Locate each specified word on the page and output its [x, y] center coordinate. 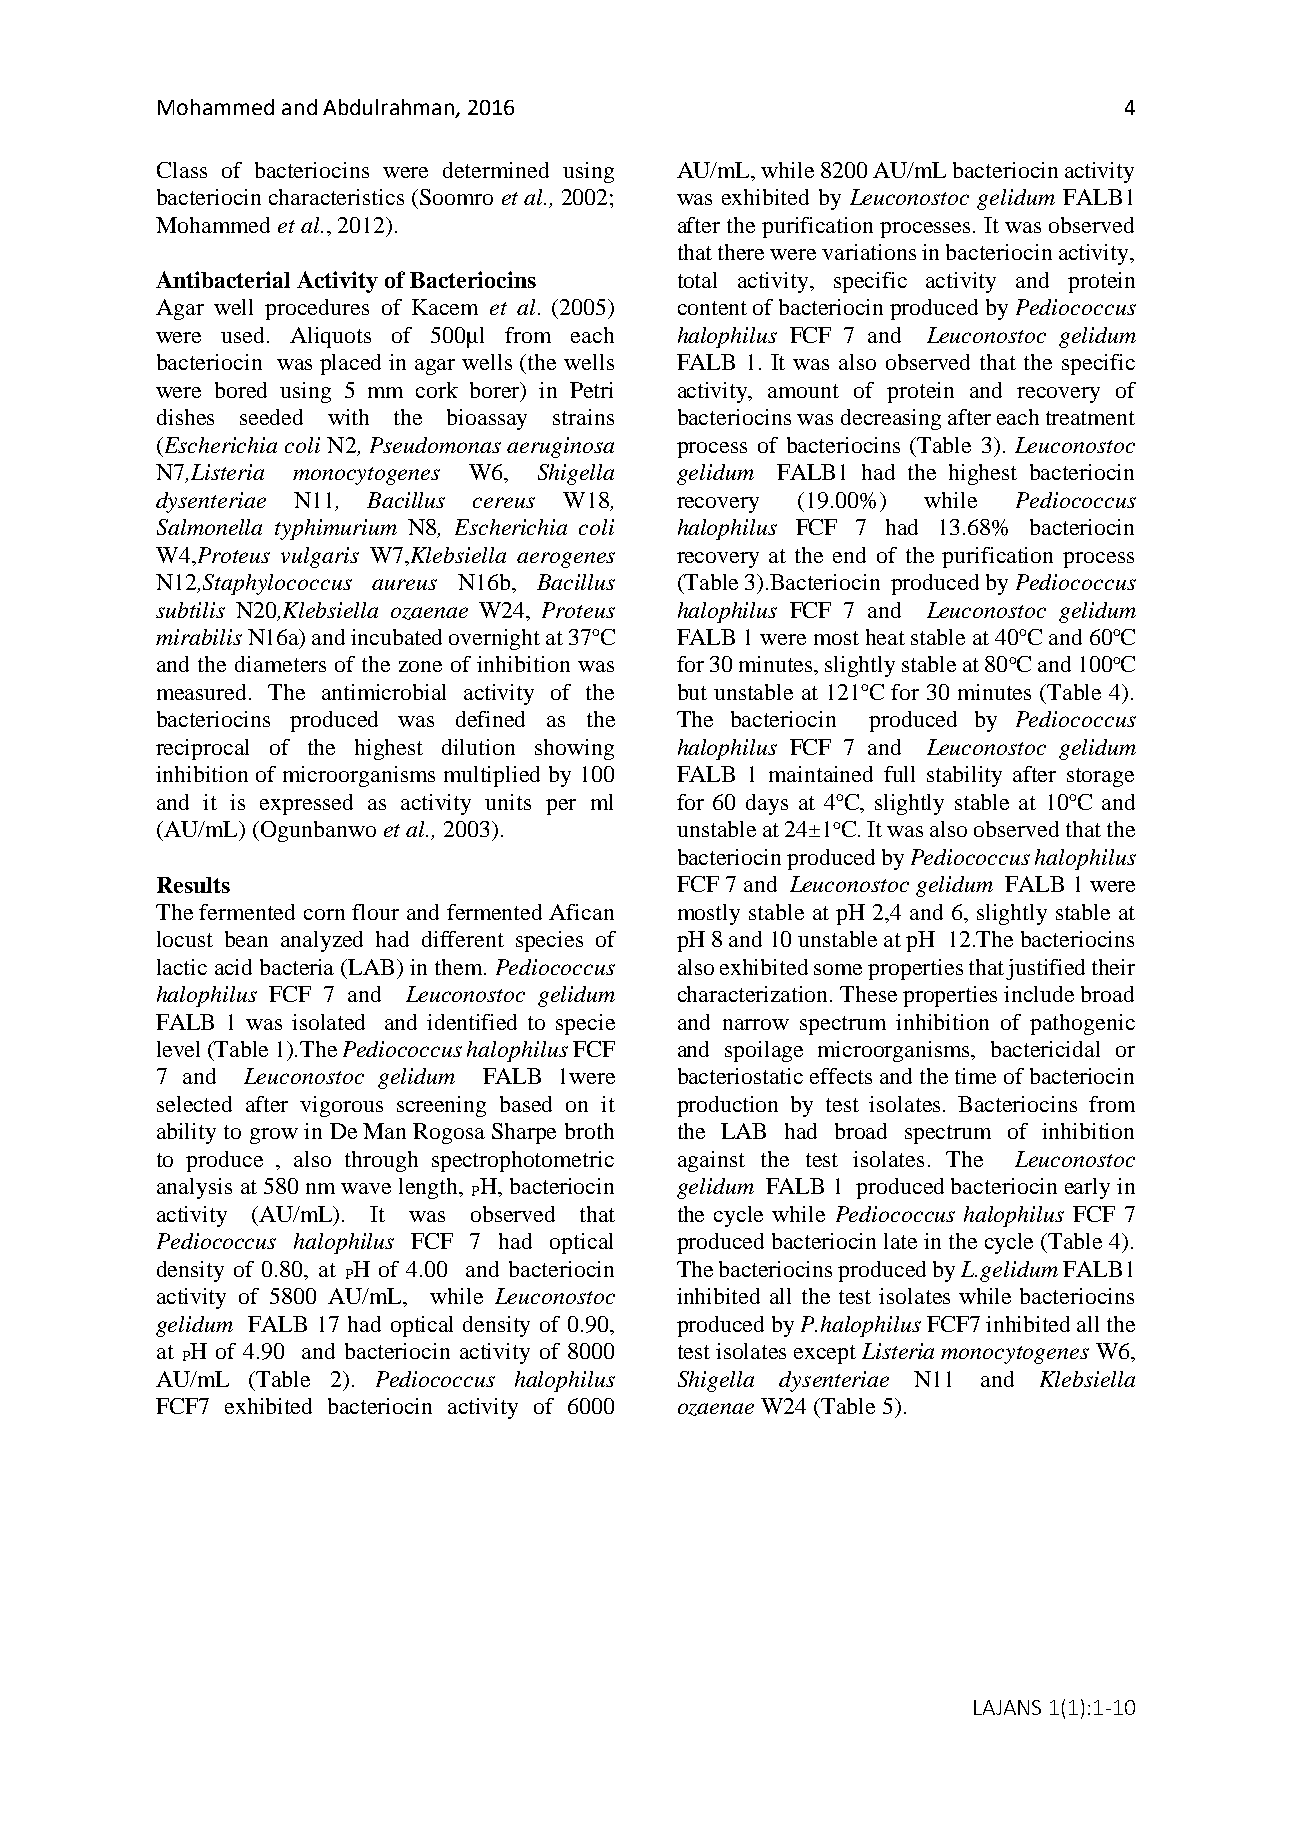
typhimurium [336, 529]
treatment [1090, 418]
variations [869, 252]
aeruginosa [560, 447]
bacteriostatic [740, 1076]
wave [366, 1188]
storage [1100, 777]
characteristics [336, 197]
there [741, 252]
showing [574, 749]
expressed [306, 804]
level [178, 1049]
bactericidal [1045, 1049]
